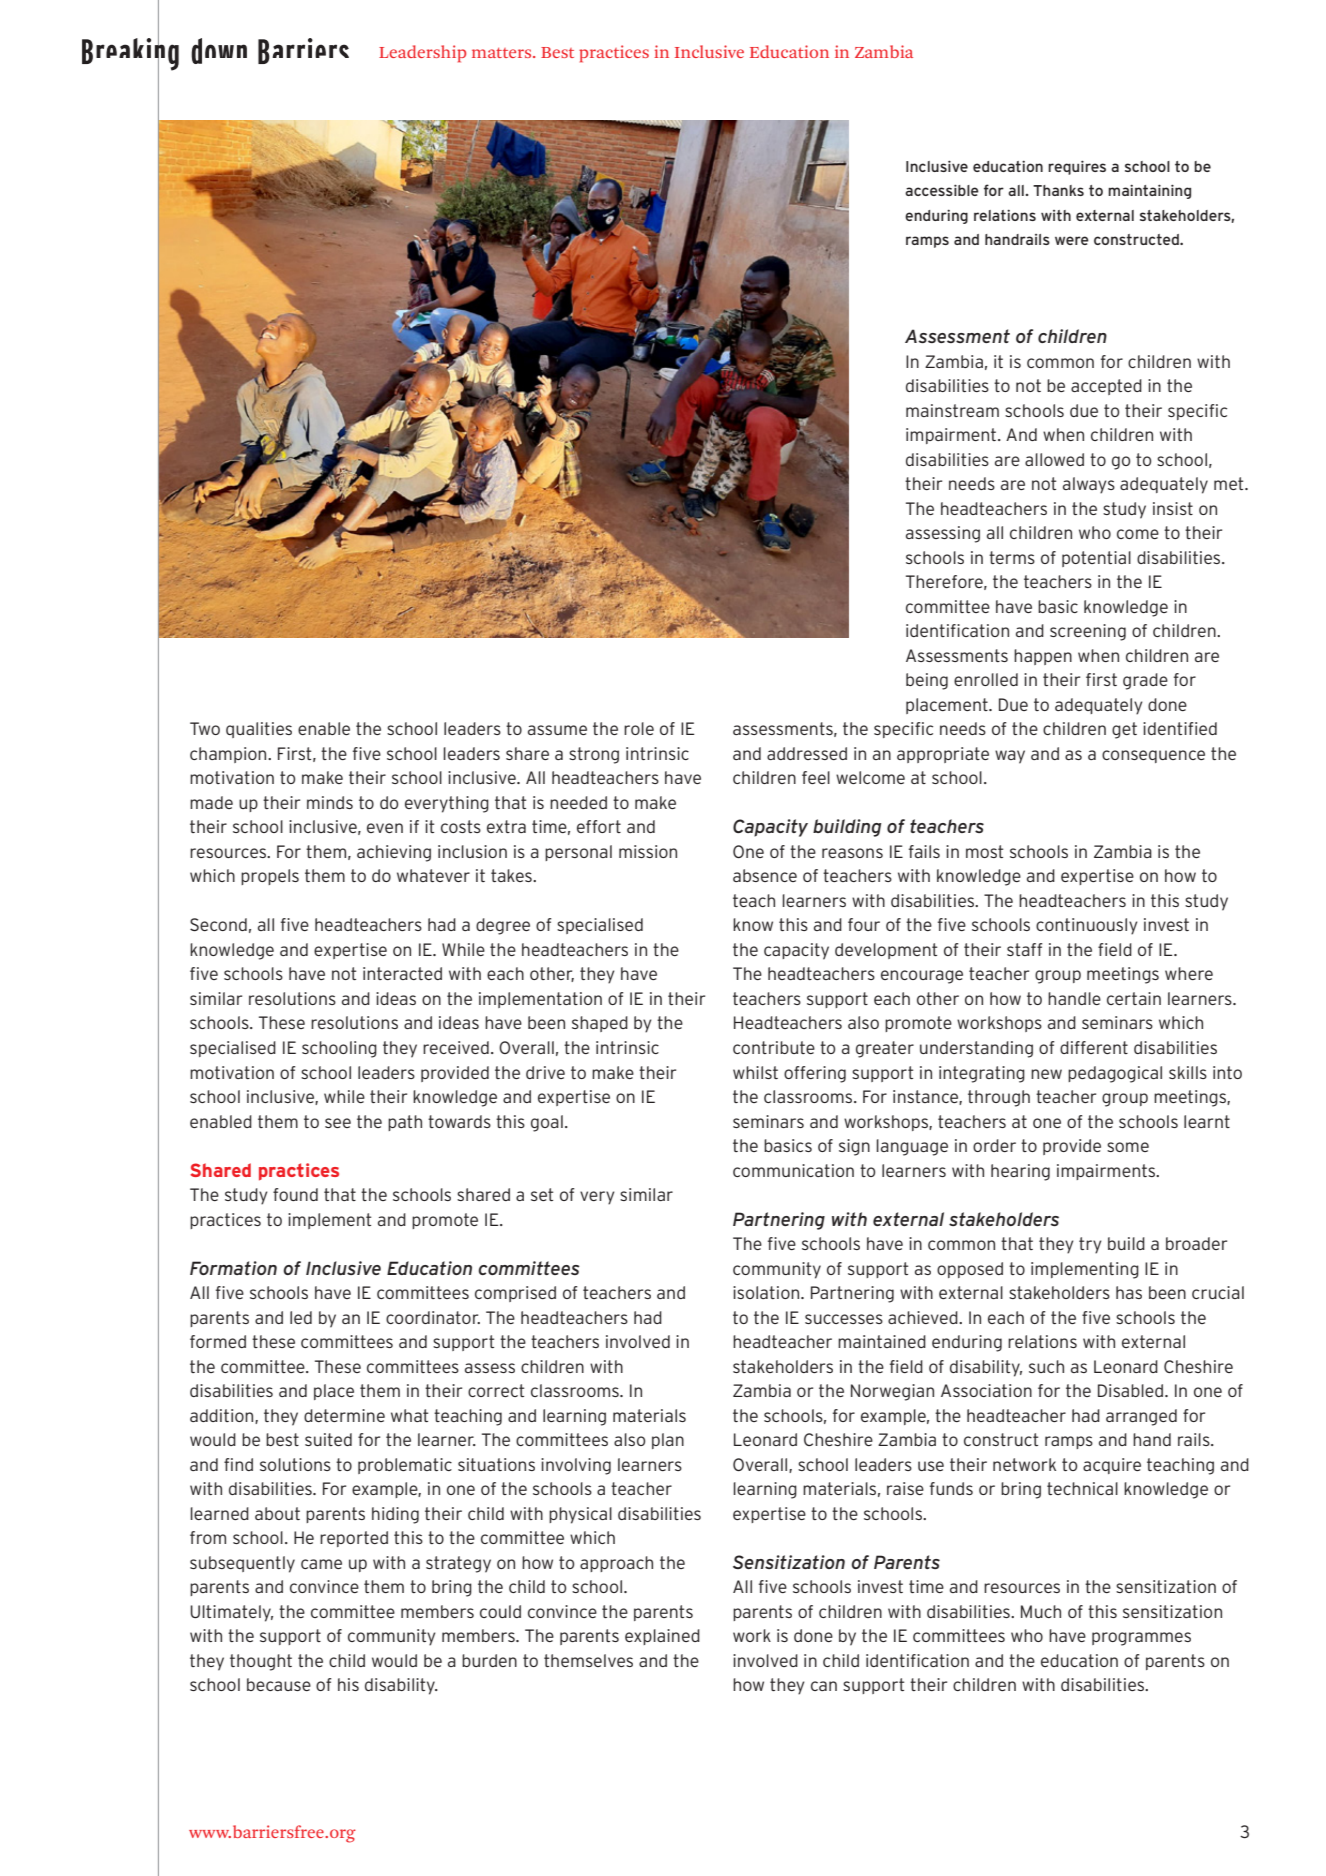 The width and height of the screenshot is (1326, 1876). What do you see at coordinates (639, 728) in the screenshot?
I see `role` at bounding box center [639, 728].
